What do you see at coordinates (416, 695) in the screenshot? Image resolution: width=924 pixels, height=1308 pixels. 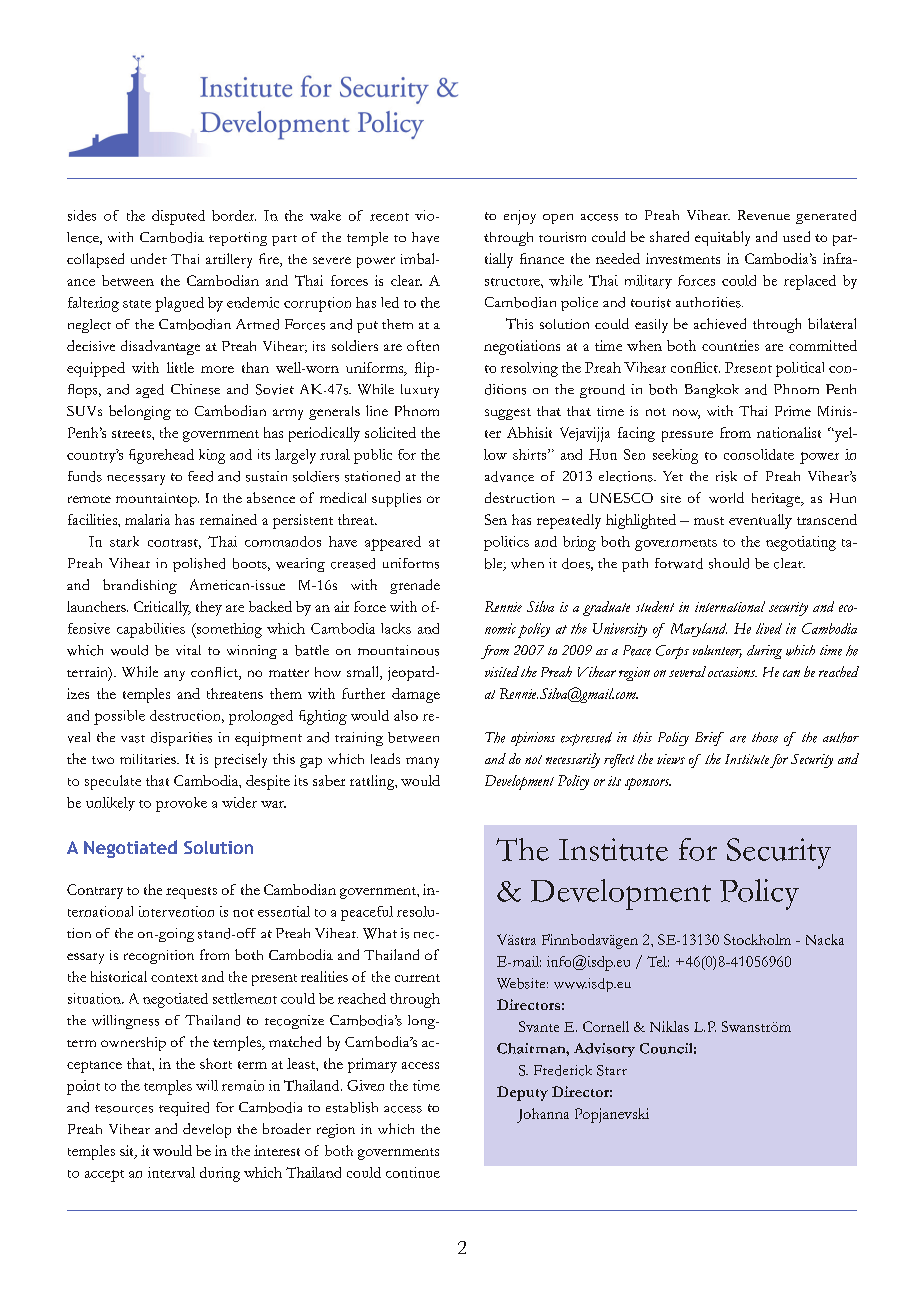 I see `damage` at bounding box center [416, 695].
